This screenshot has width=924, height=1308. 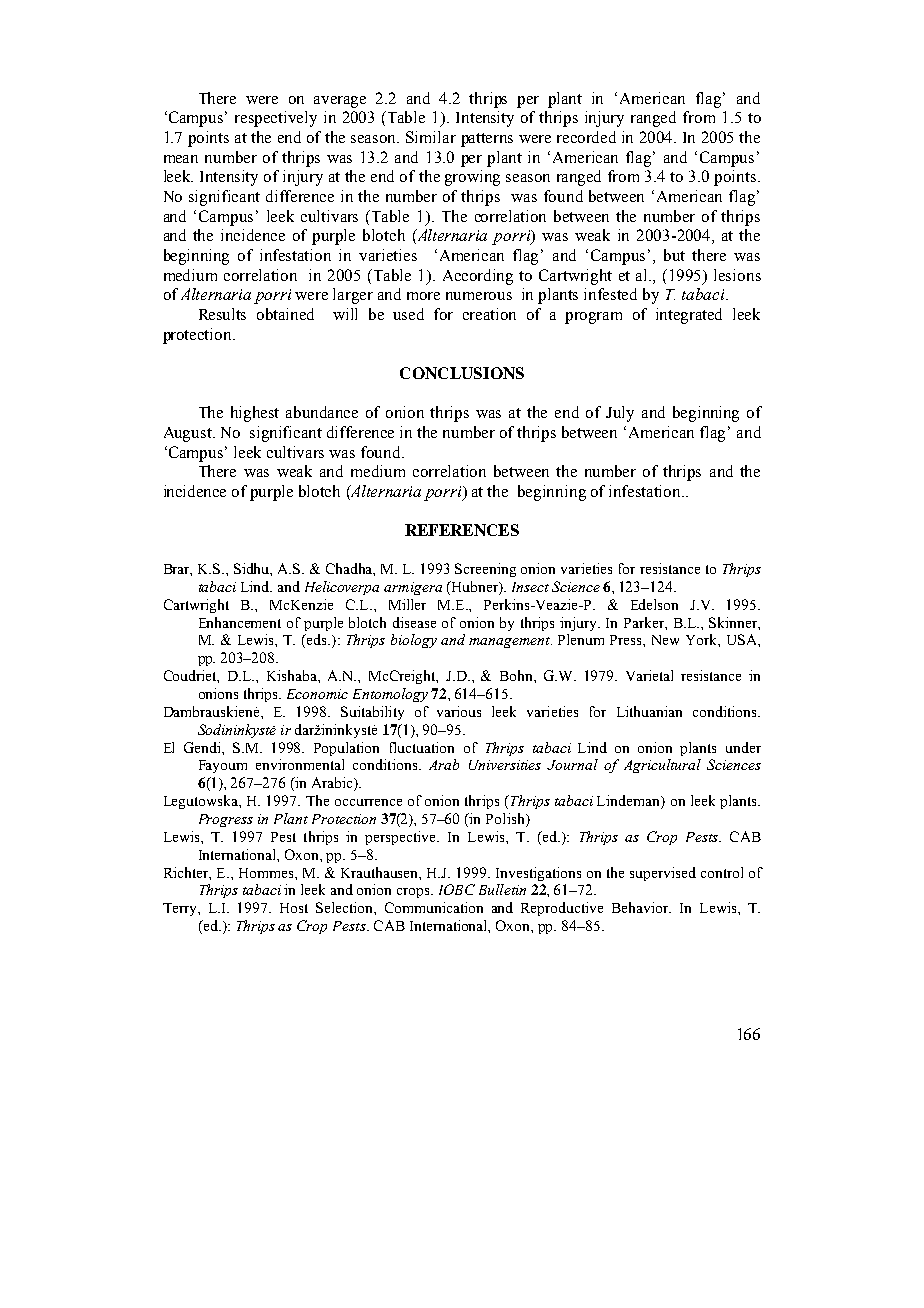 I want to click on REFERENCES, so click(x=462, y=530).
